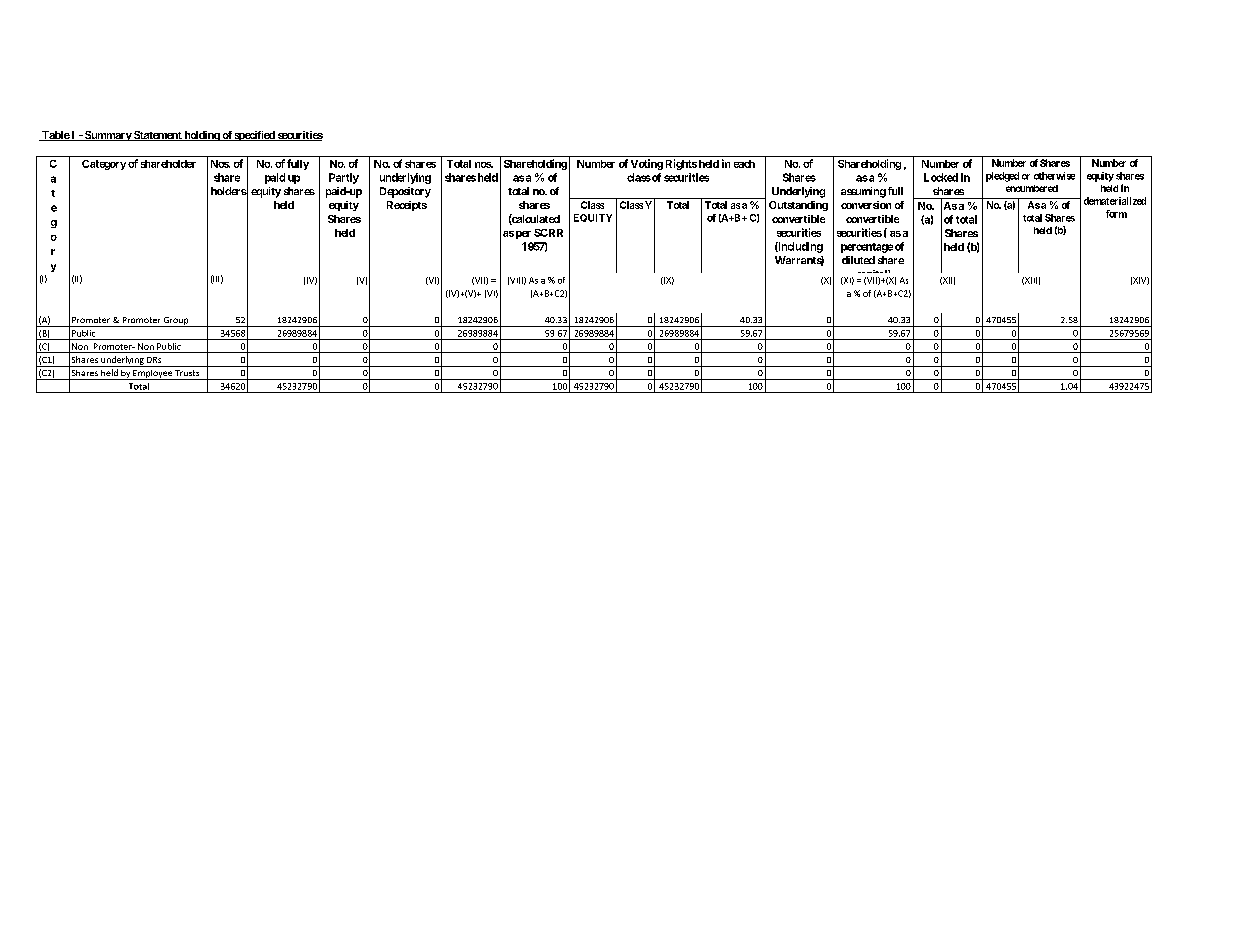 Image resolution: width=1233 pixels, height=952 pixels. Describe the element at coordinates (1054, 176) in the screenshot. I see `otherwise` at that location.
